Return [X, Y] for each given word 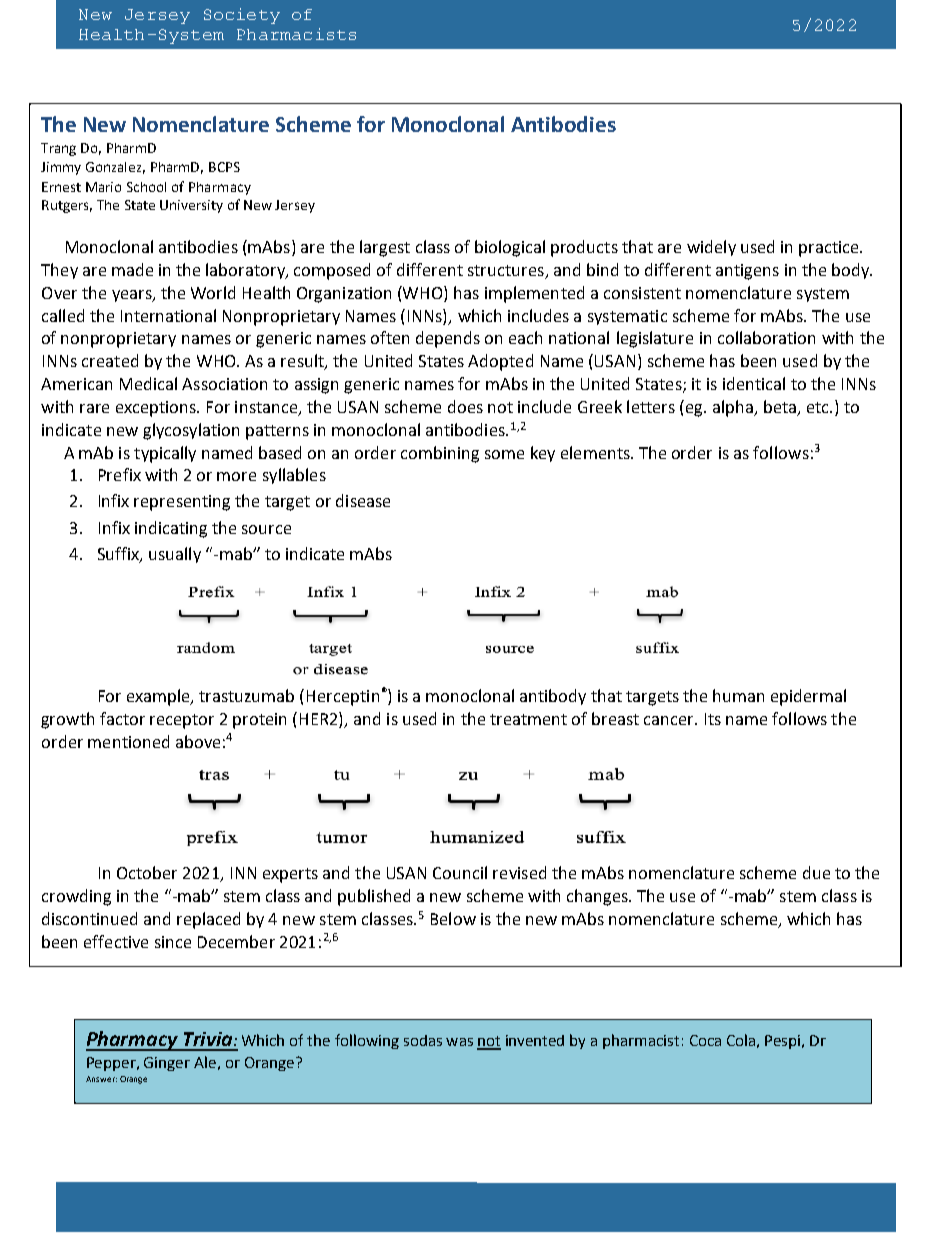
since [173, 942]
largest [385, 248]
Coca [705, 1040]
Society [242, 16]
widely [711, 248]
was [459, 1042]
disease [363, 500]
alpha [734, 408]
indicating [171, 529]
